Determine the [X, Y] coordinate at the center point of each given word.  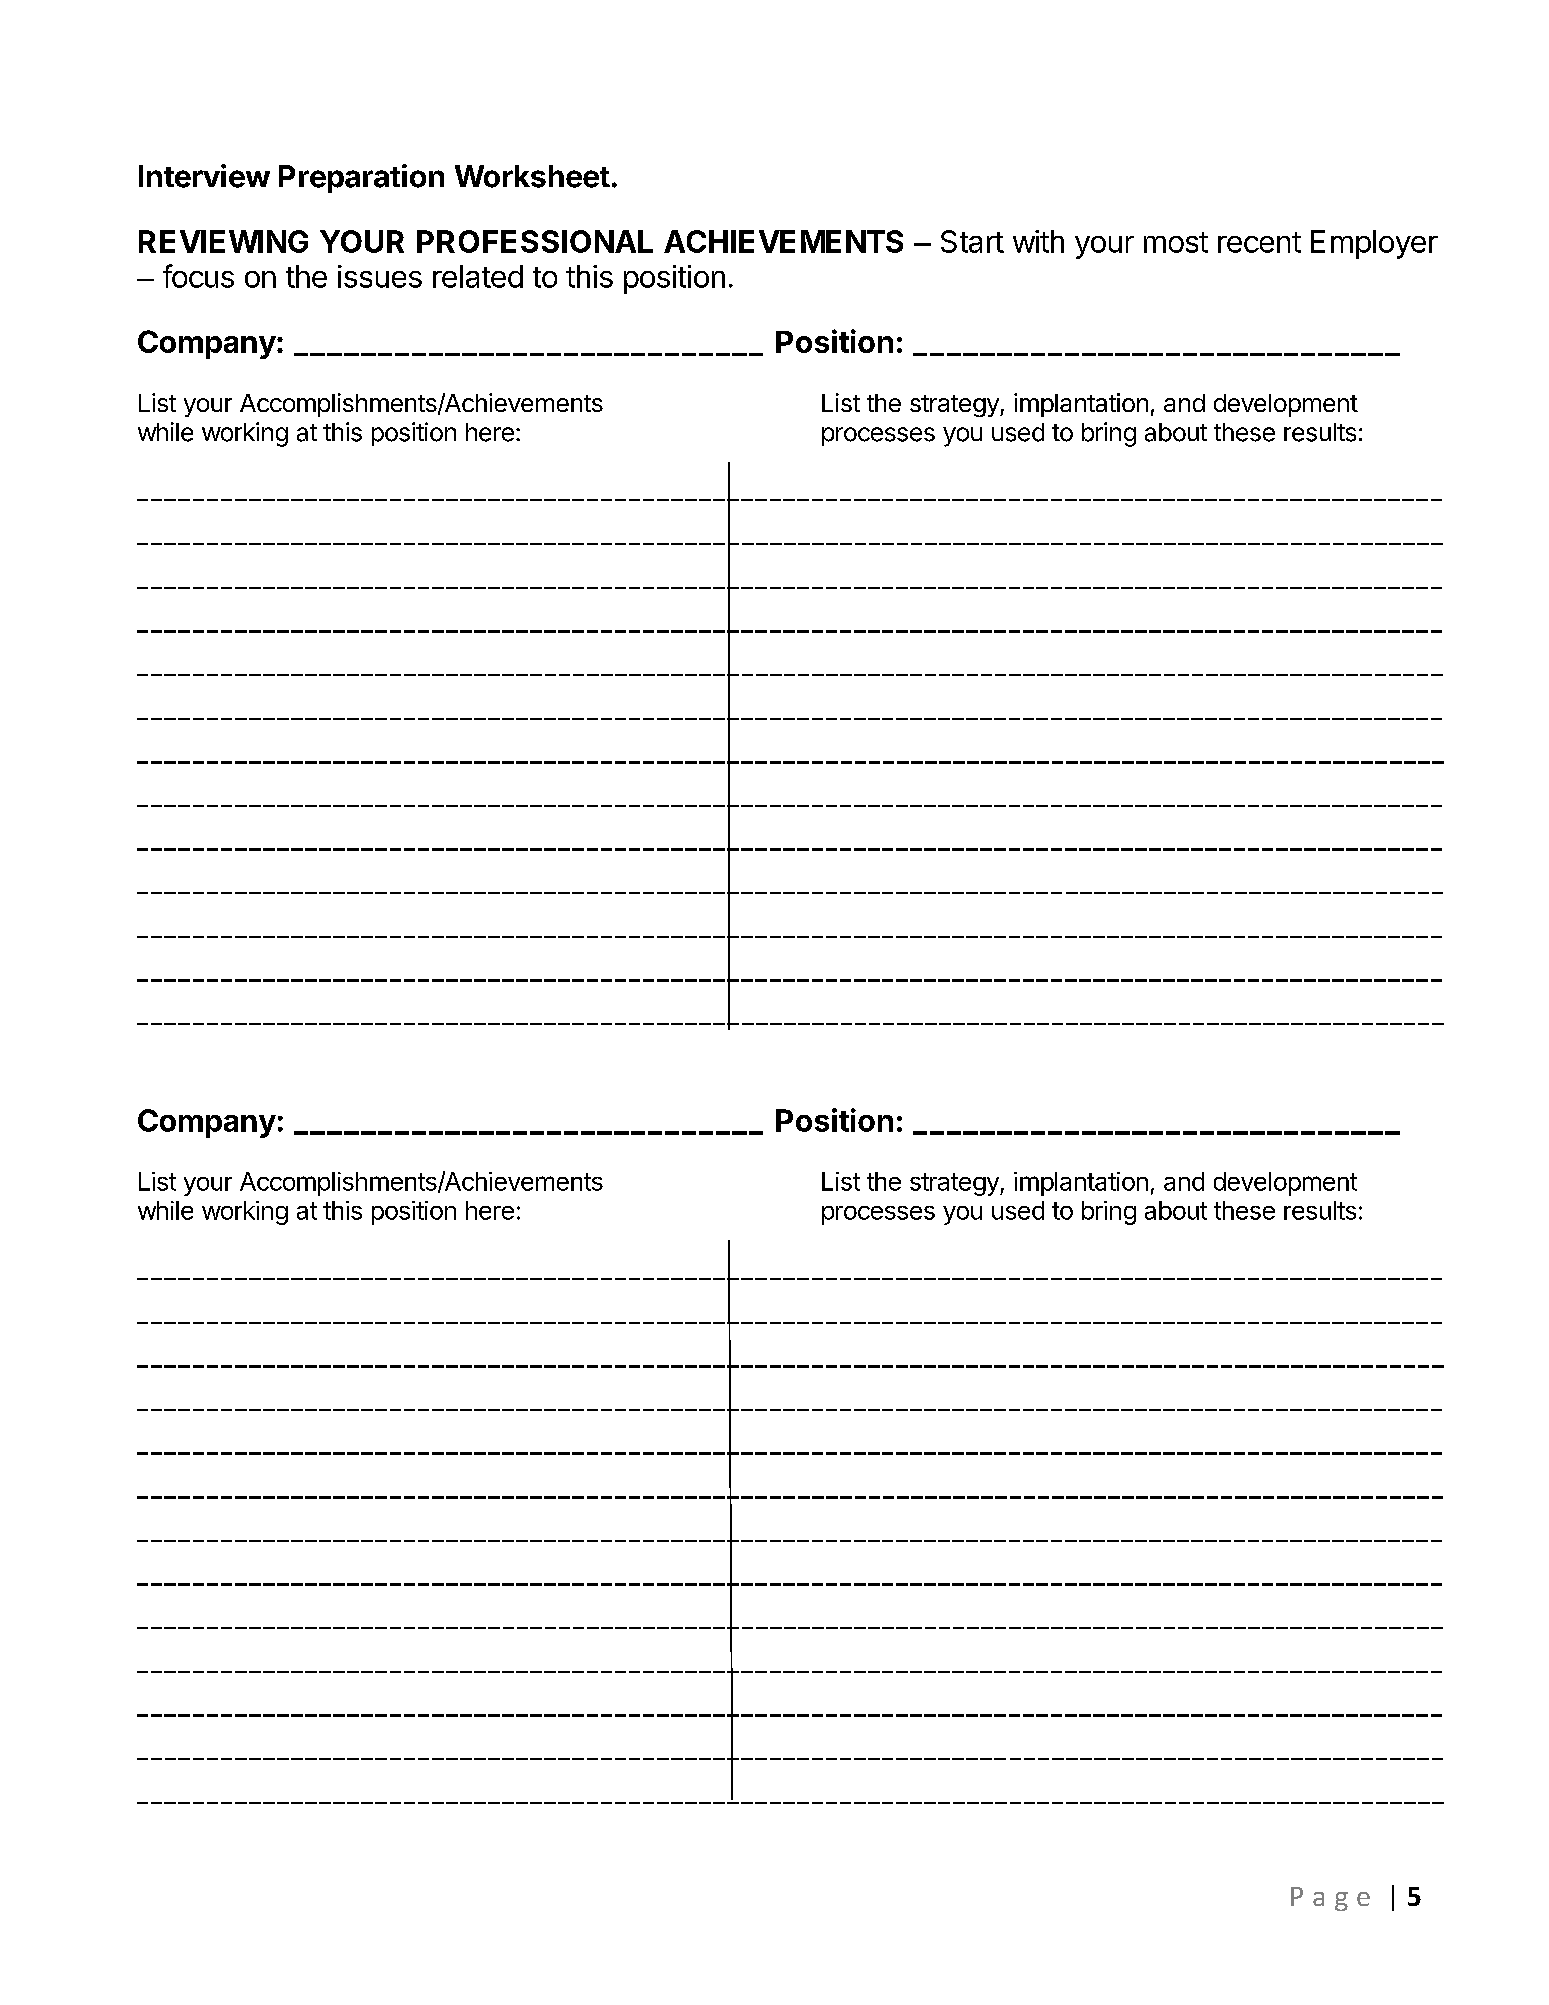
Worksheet [532, 176]
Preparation [361, 178]
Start [972, 241]
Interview [204, 176]
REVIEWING [223, 241]
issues [380, 276]
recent [1259, 242]
